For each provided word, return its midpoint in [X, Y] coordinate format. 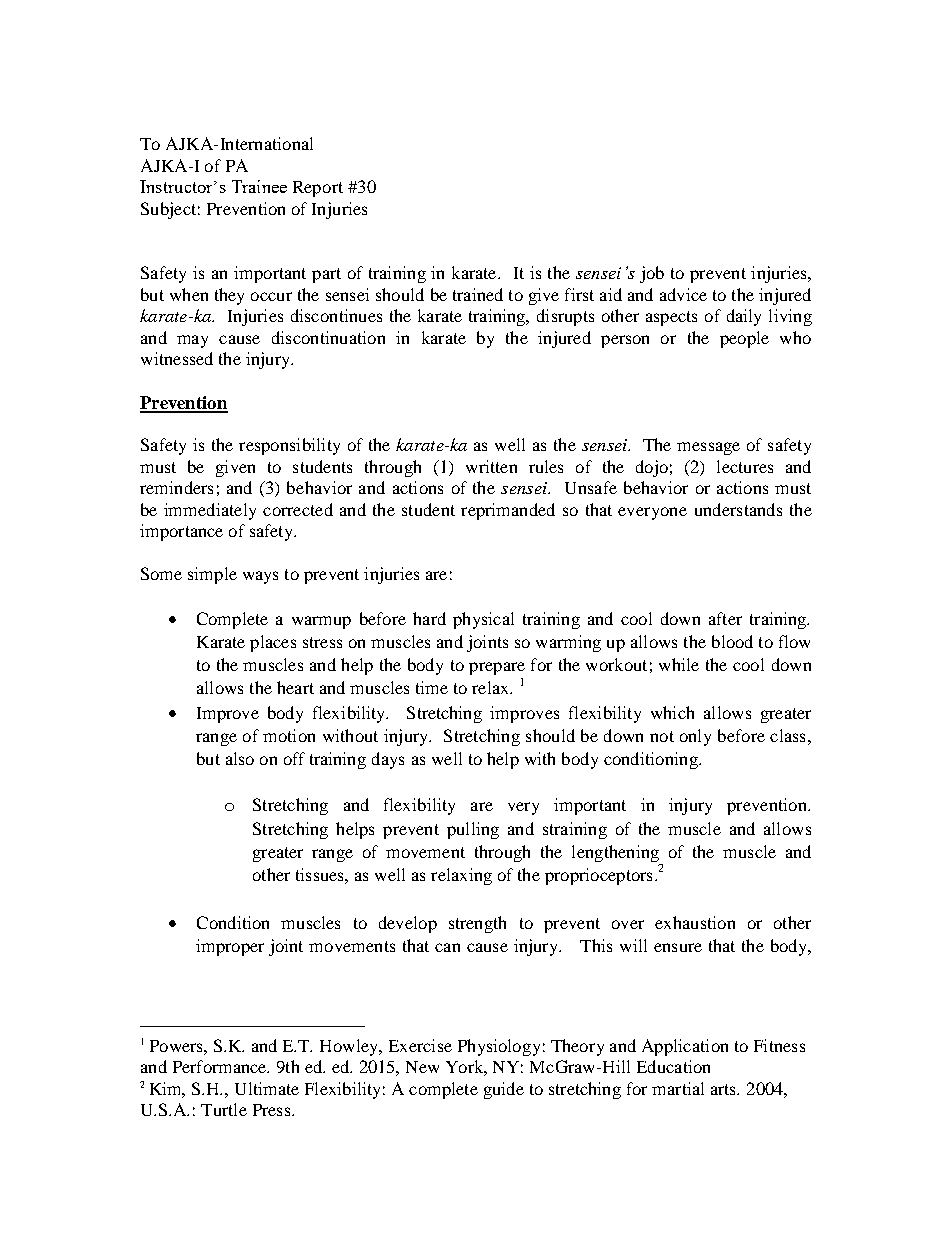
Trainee [259, 186]
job [652, 274]
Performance [221, 1066]
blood [732, 641]
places [273, 643]
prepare [497, 668]
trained [478, 294]
